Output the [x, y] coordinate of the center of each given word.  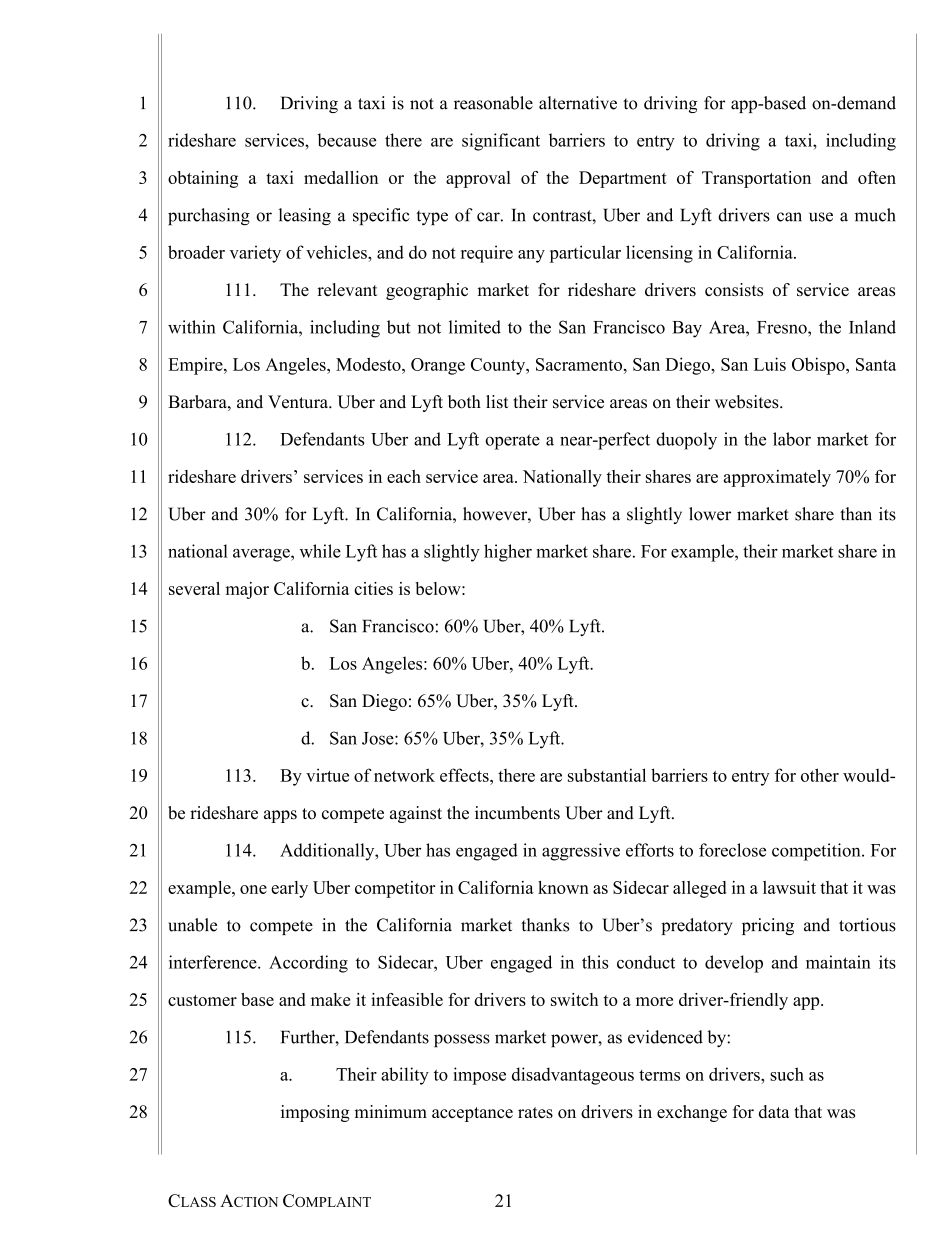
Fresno [783, 327]
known [563, 887]
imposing [315, 1113]
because [347, 140]
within [192, 327]
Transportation [756, 179]
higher [508, 553]
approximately [777, 478]
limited [475, 327]
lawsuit [789, 887]
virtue [327, 775]
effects [465, 775]
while [320, 551]
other [820, 775]
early [289, 889]
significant [501, 142]
